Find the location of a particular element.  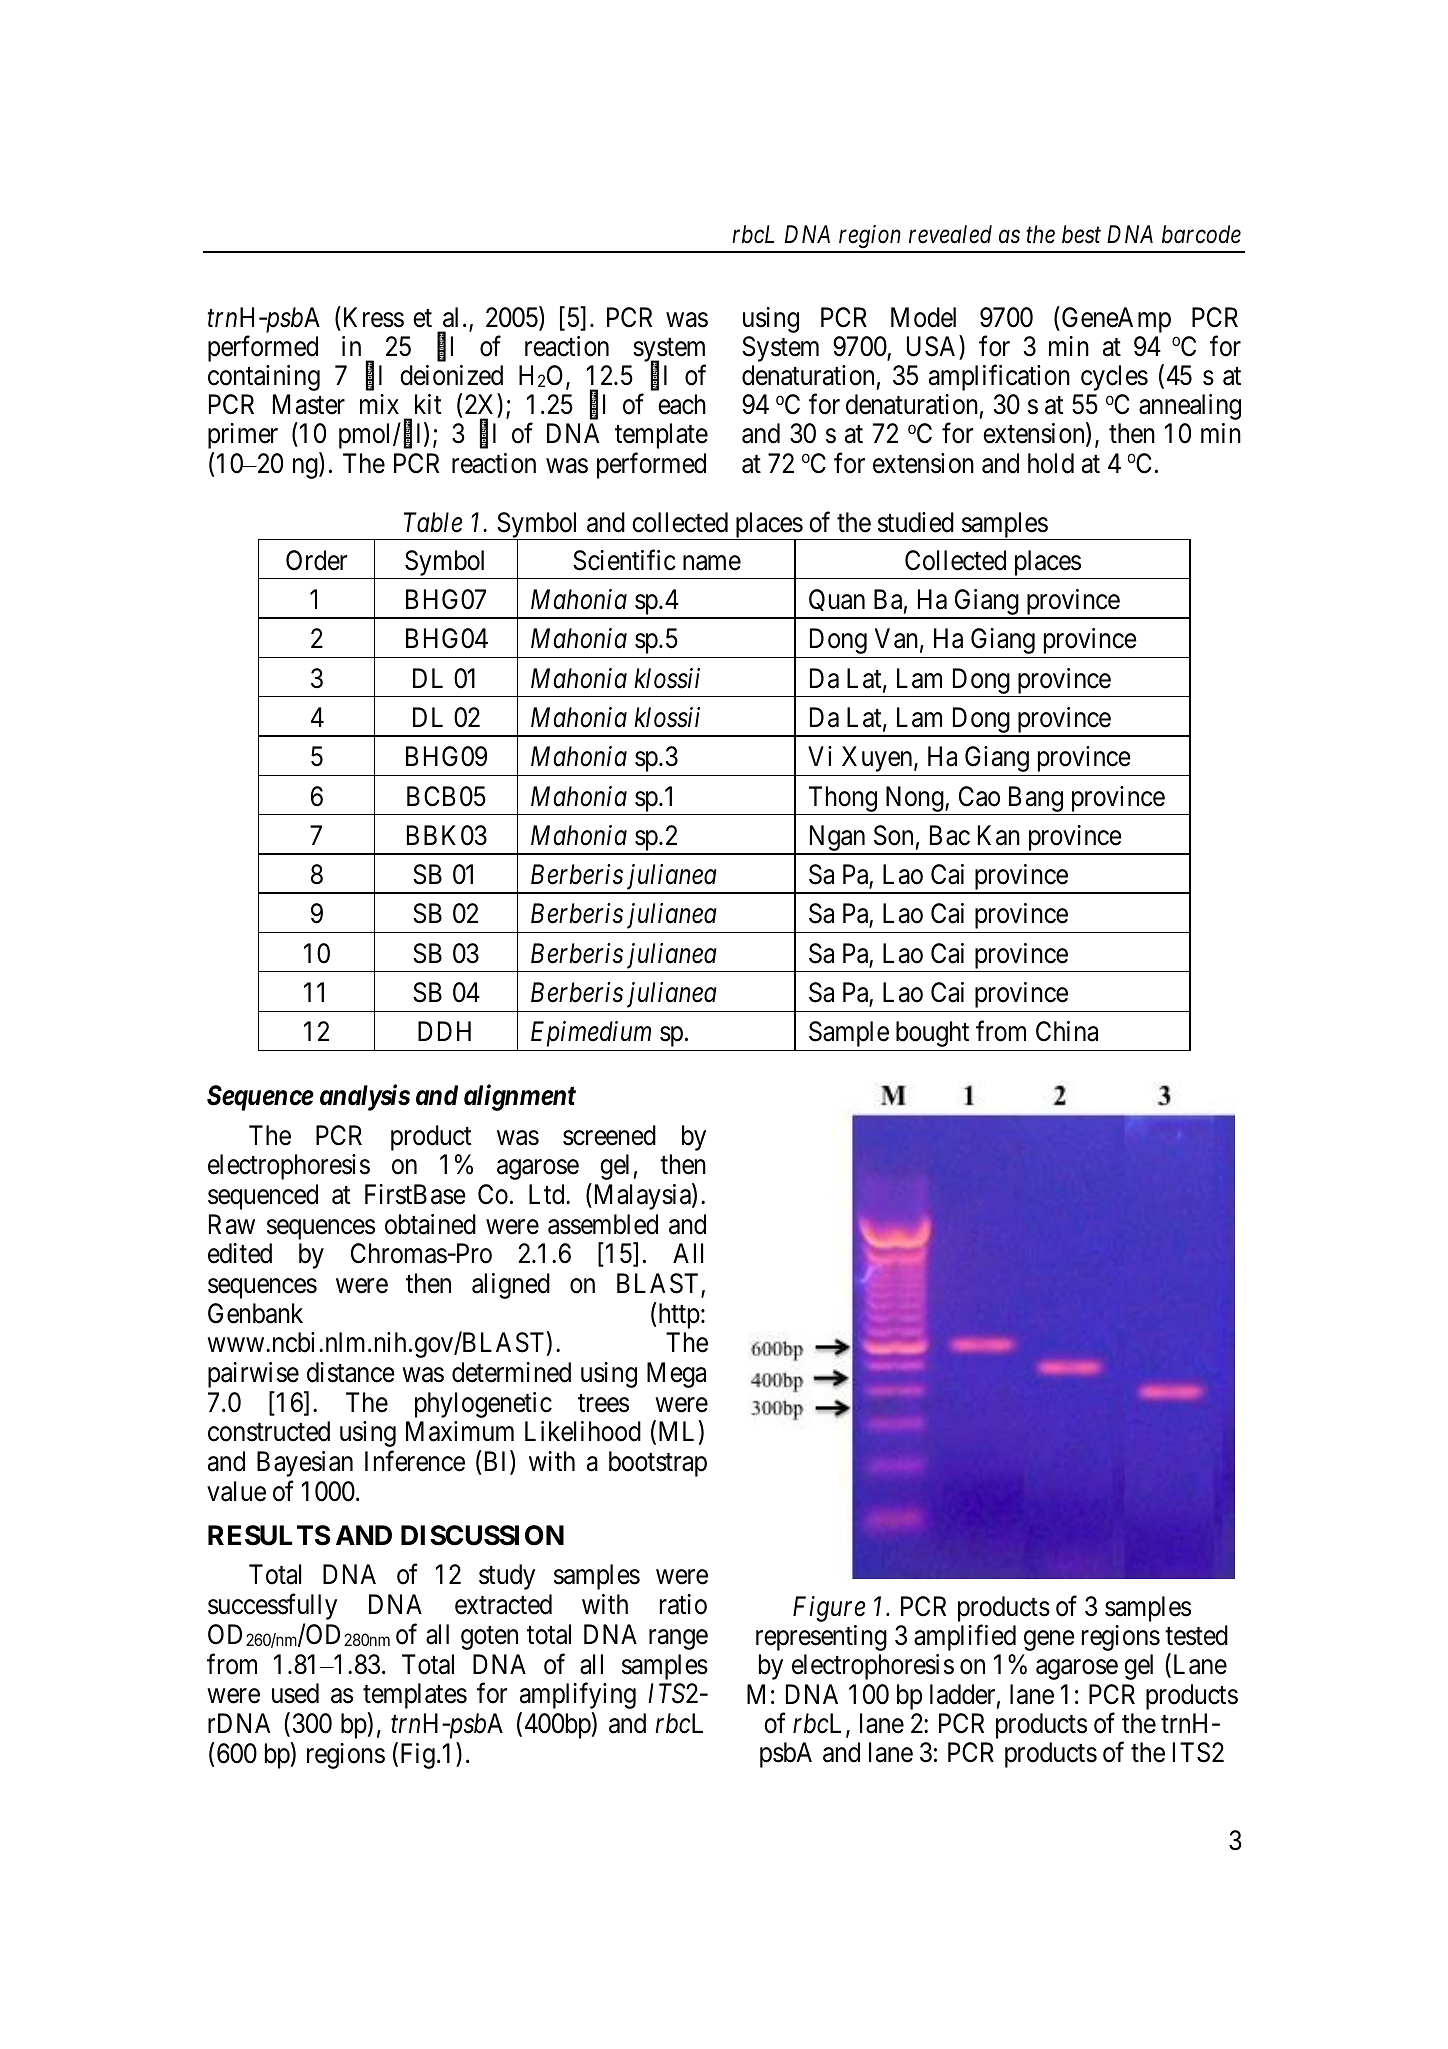

containing is located at coordinates (264, 378).
